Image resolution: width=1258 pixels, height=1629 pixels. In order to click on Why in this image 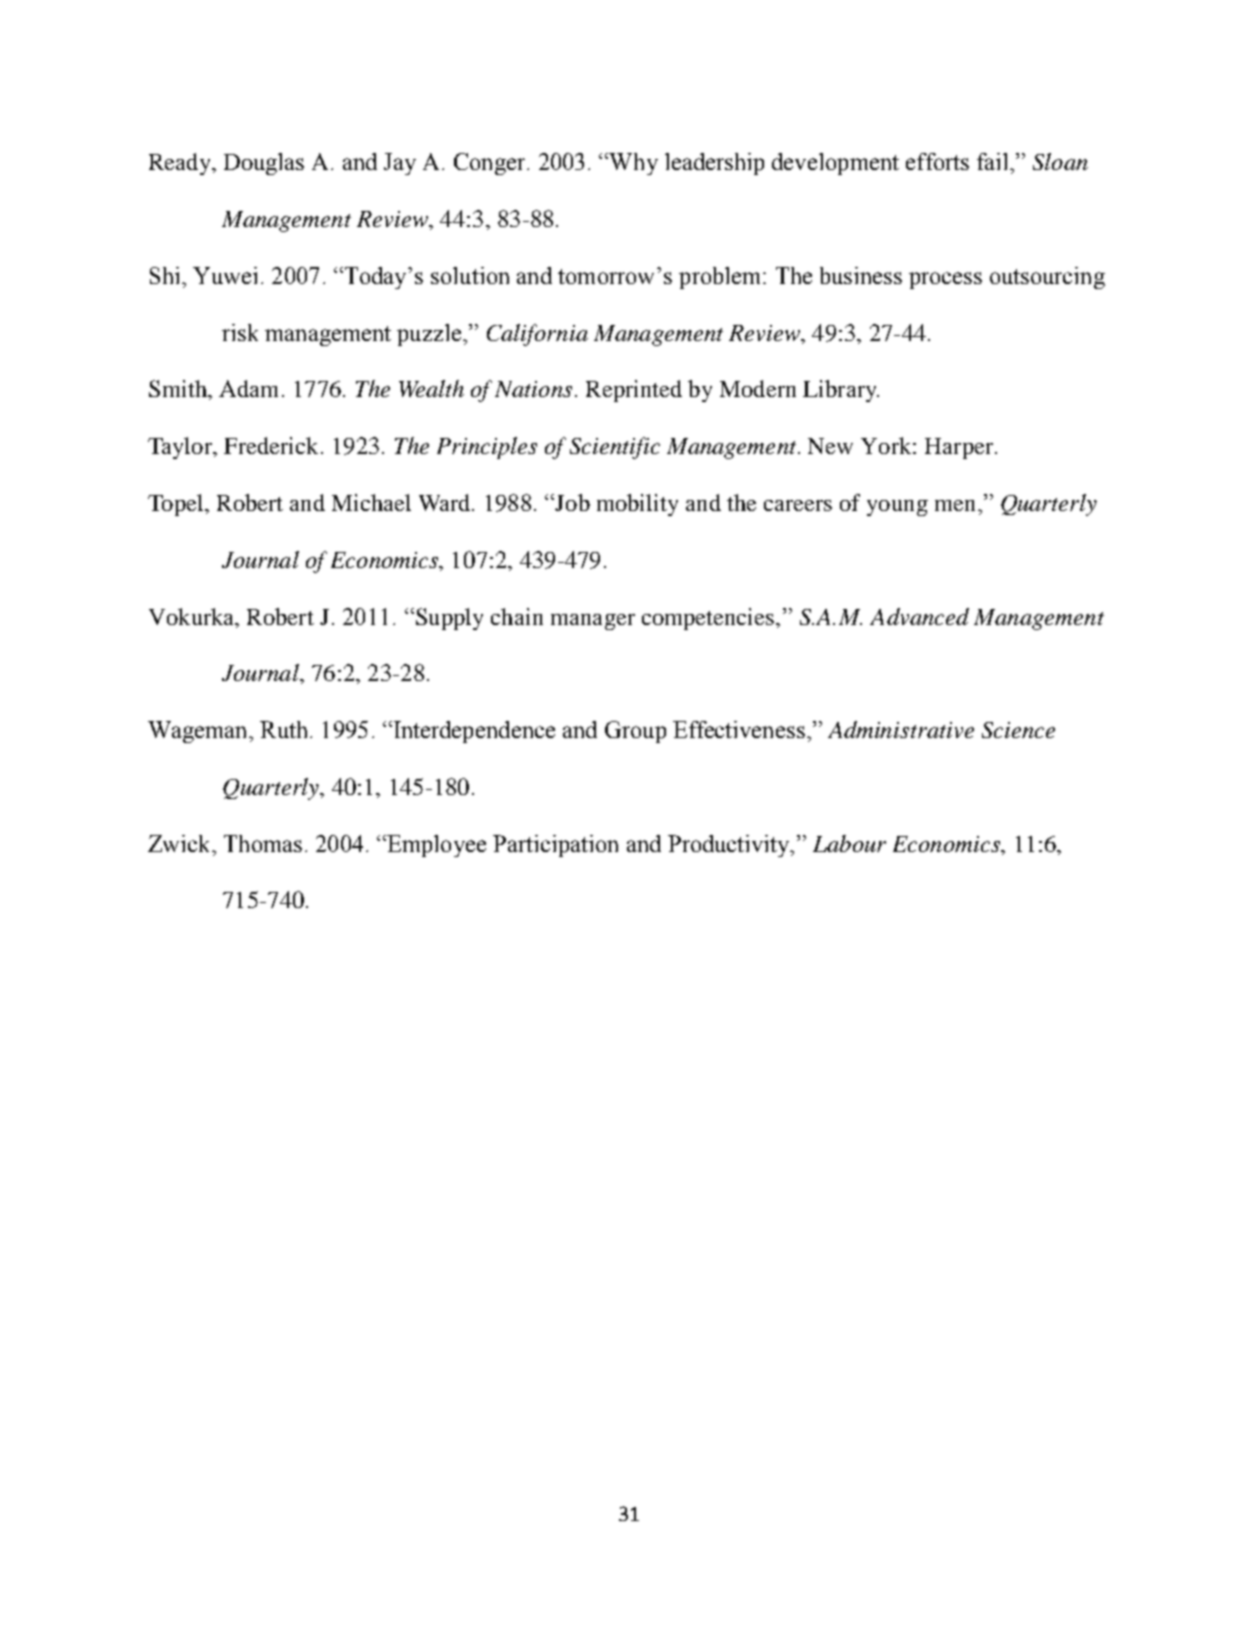, I will do `click(633, 164)`.
